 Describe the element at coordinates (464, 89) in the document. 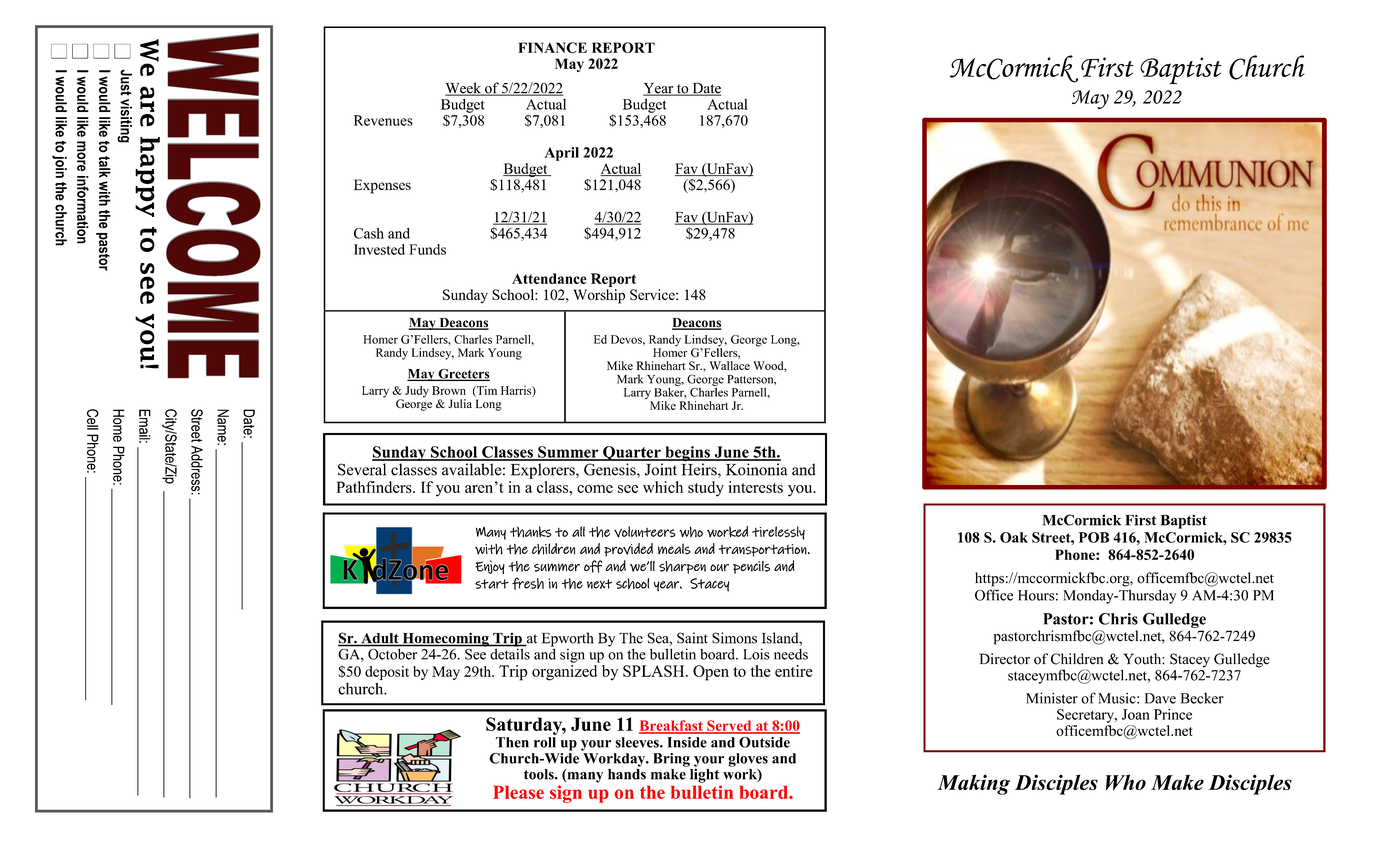

I see `Week` at that location.
